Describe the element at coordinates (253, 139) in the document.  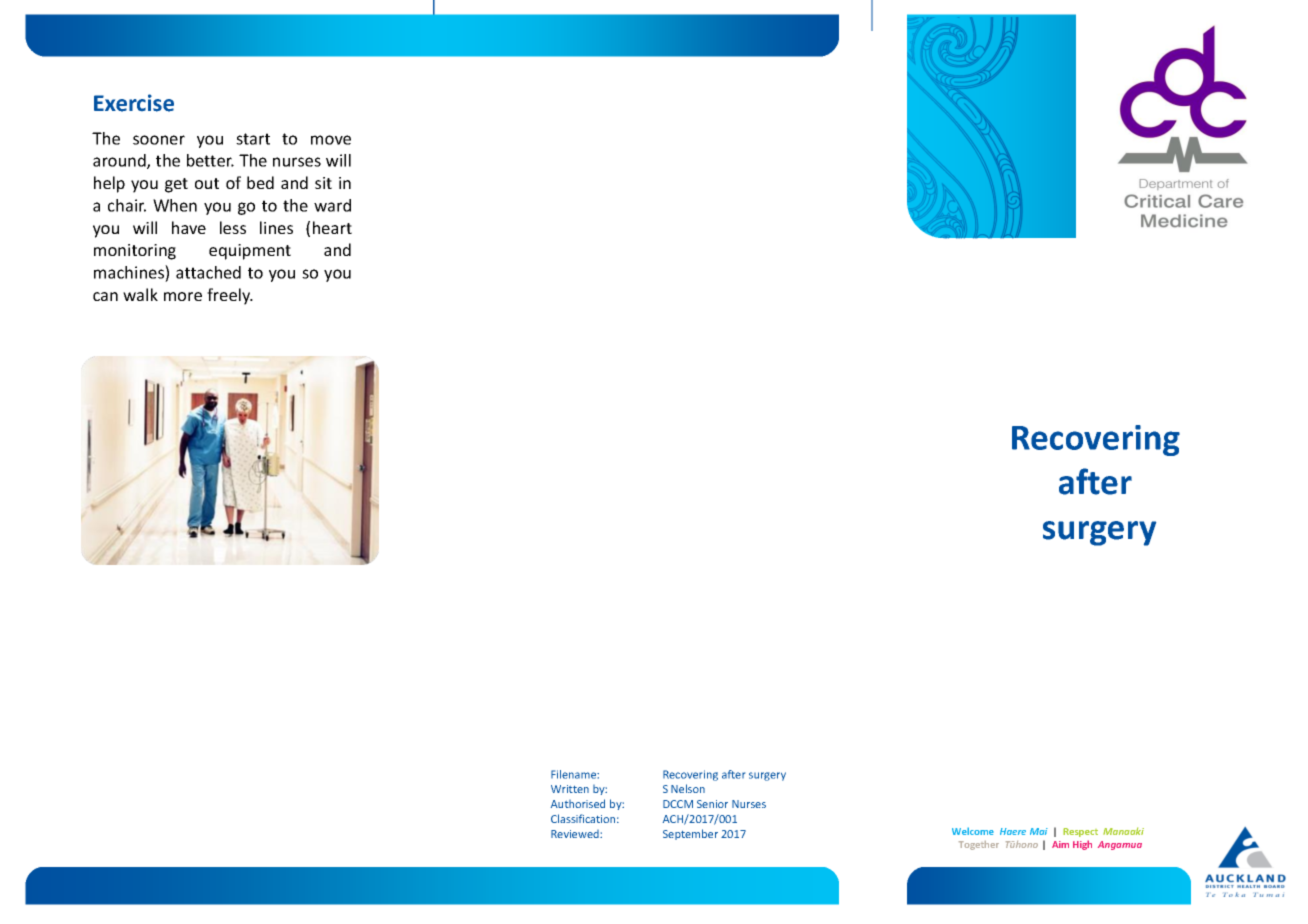
I see `start` at that location.
